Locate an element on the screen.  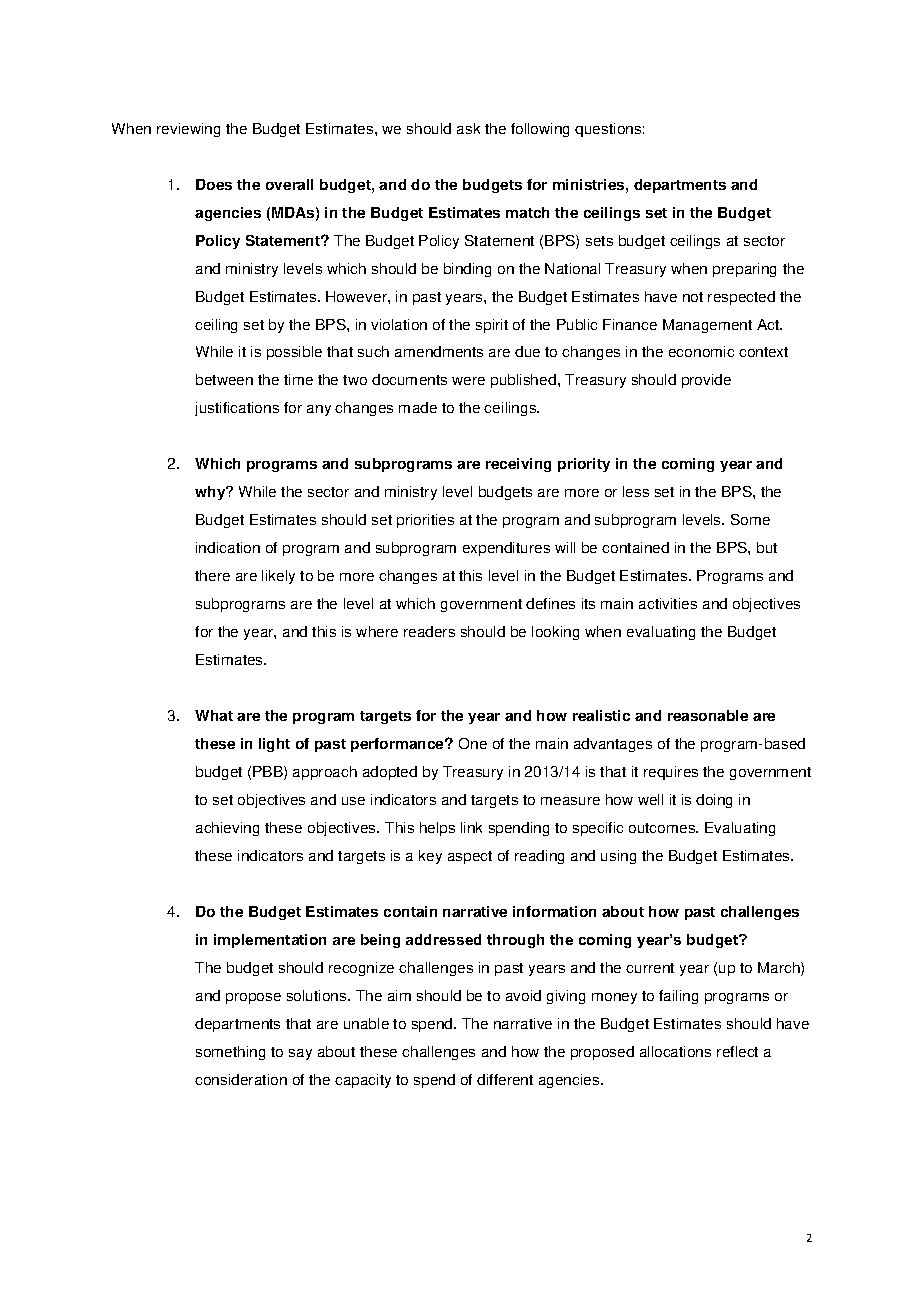
ask is located at coordinates (468, 128).
